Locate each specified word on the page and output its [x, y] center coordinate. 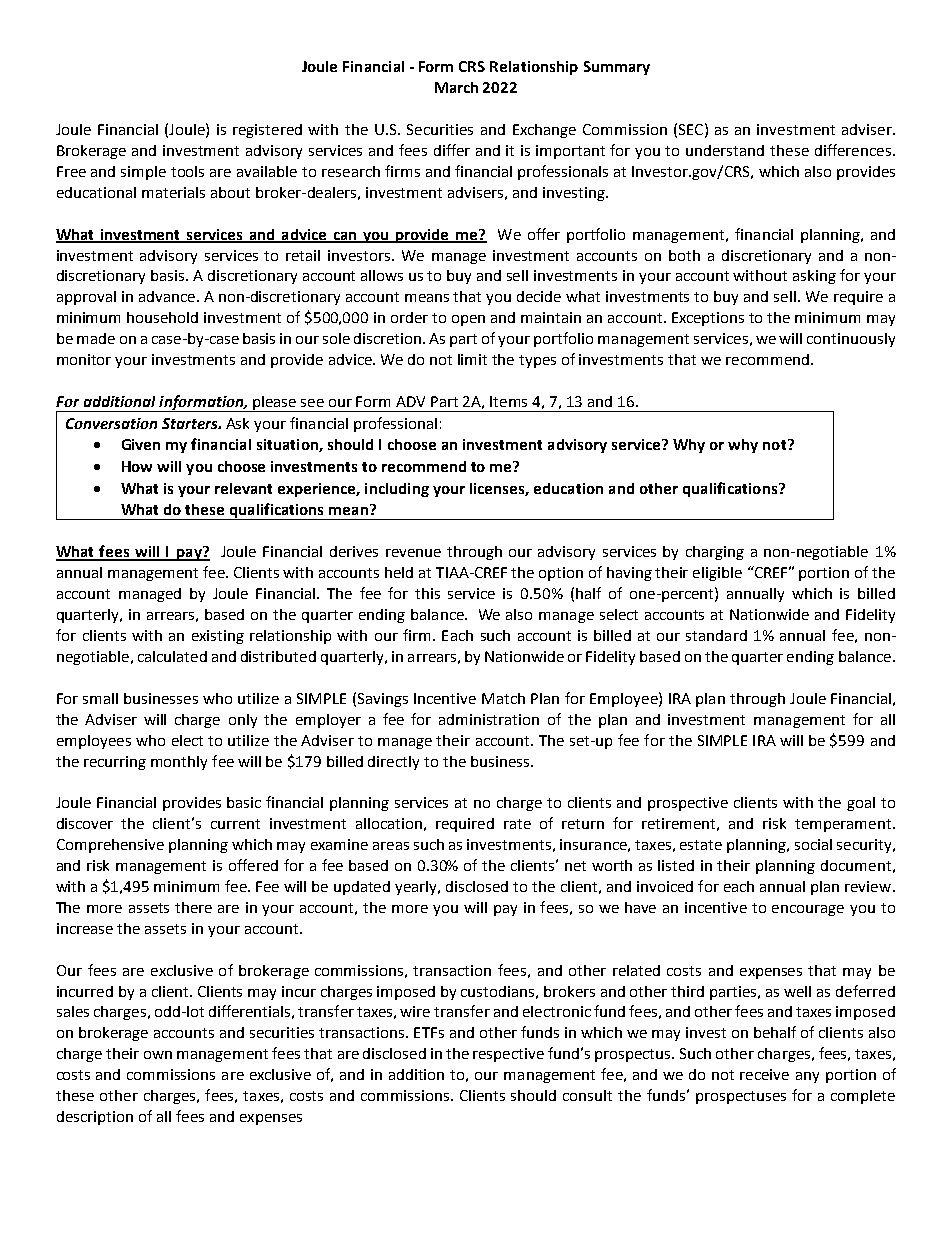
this [427, 593]
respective [508, 1055]
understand [725, 150]
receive [764, 1074]
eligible [717, 574]
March [456, 87]
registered [267, 131]
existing [218, 637]
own [158, 1055]
